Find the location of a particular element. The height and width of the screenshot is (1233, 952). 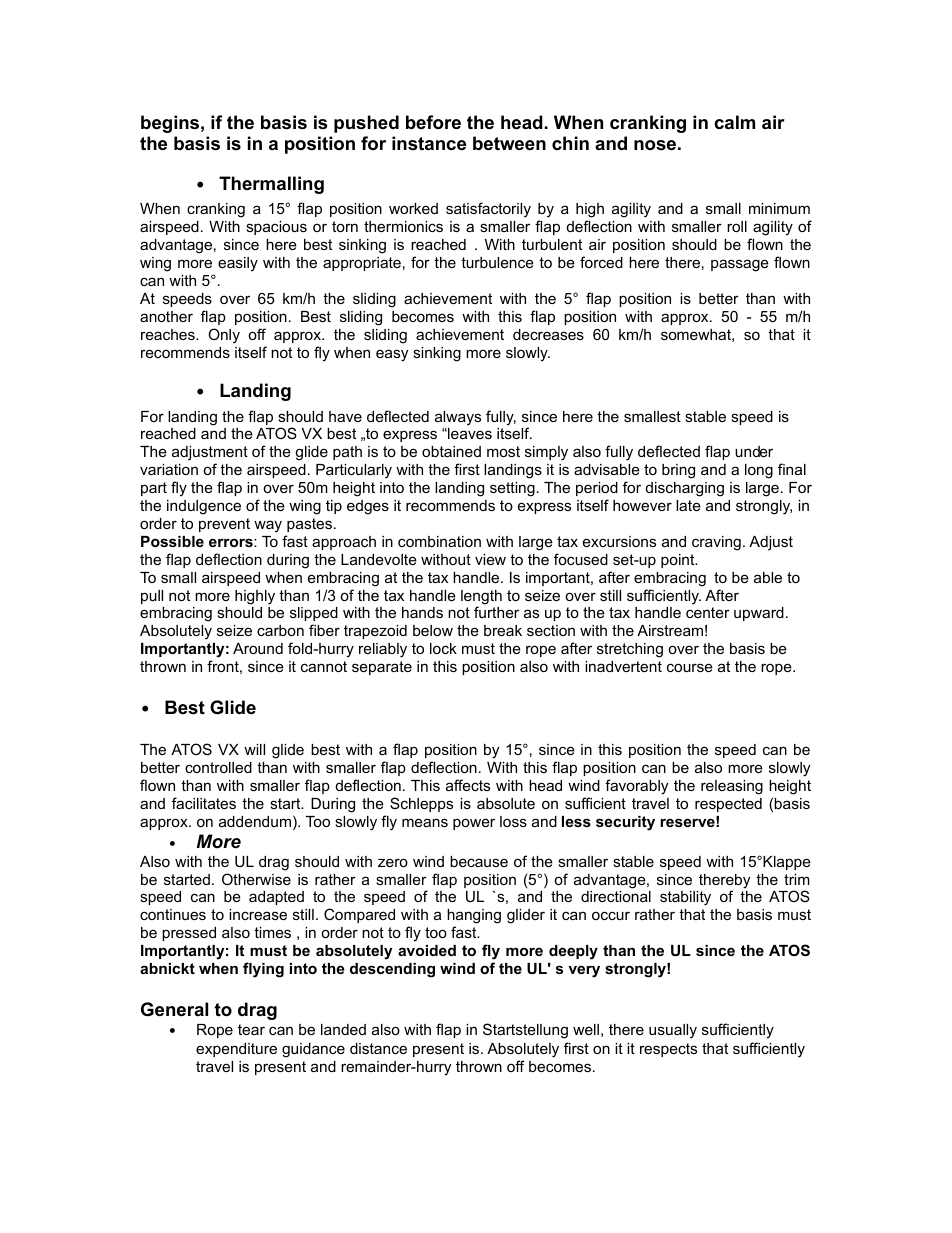

tear is located at coordinates (251, 1029).
